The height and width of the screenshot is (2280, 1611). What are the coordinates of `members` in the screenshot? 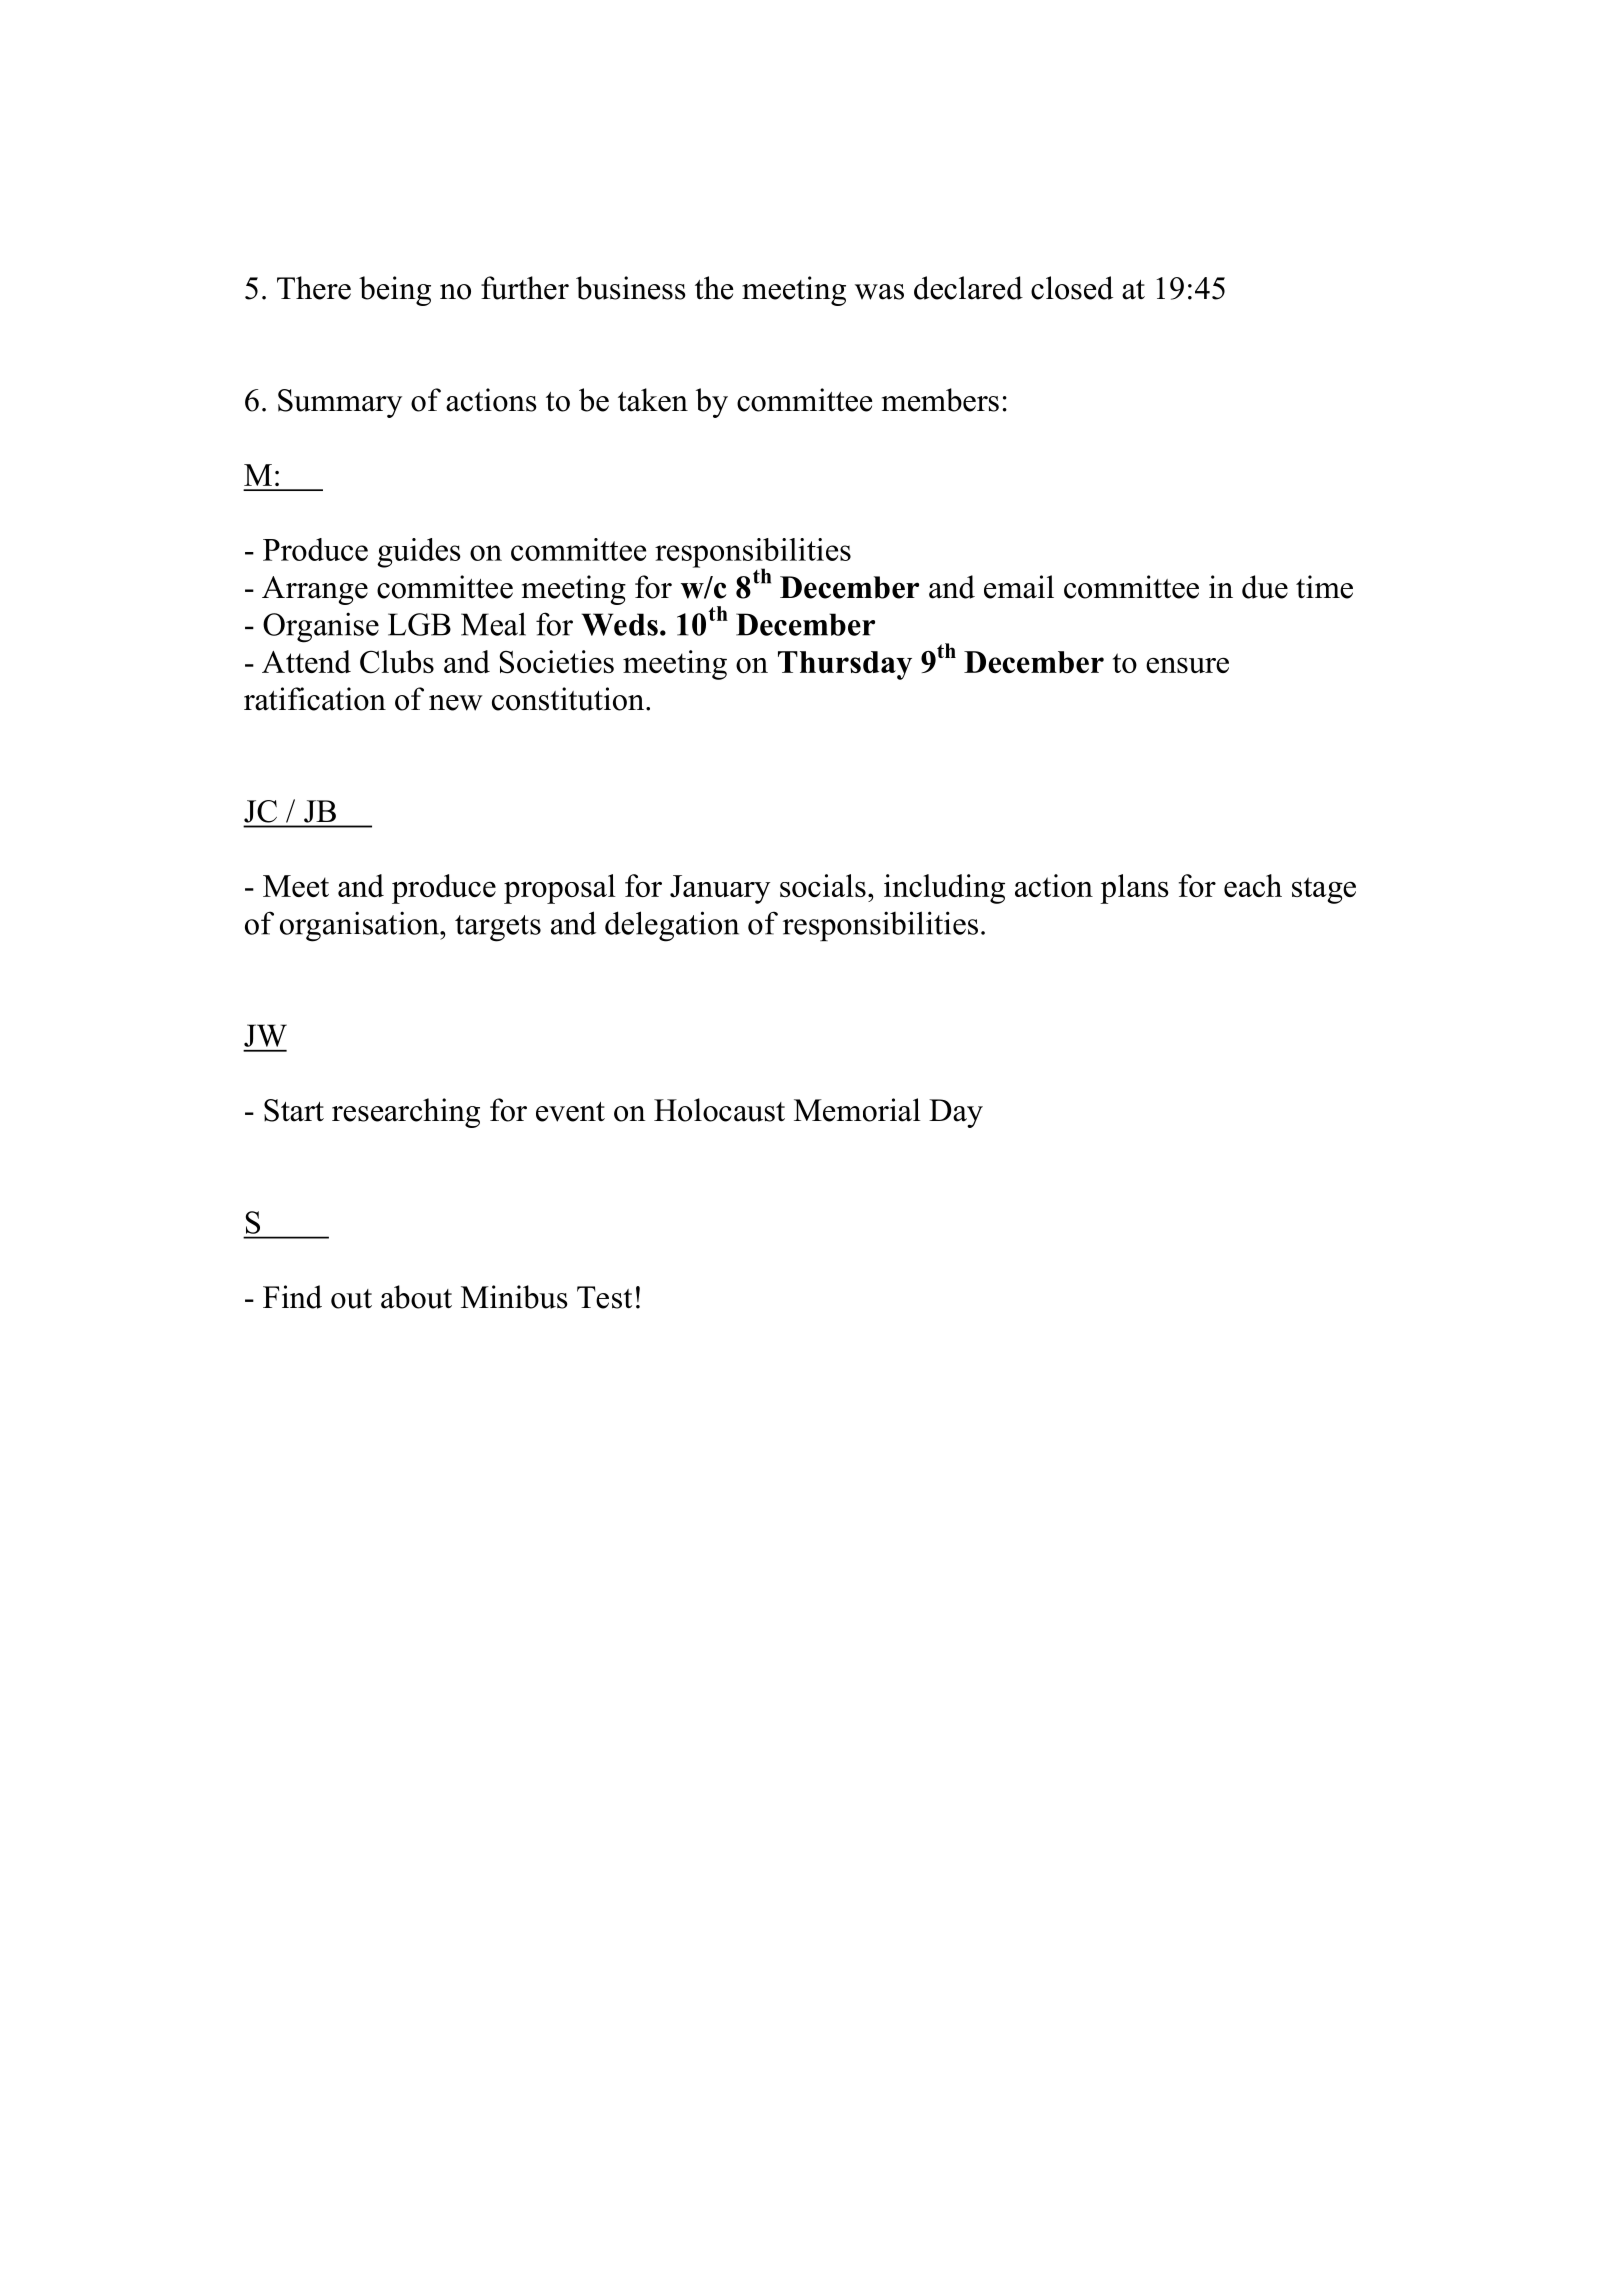 It's located at (940, 400).
